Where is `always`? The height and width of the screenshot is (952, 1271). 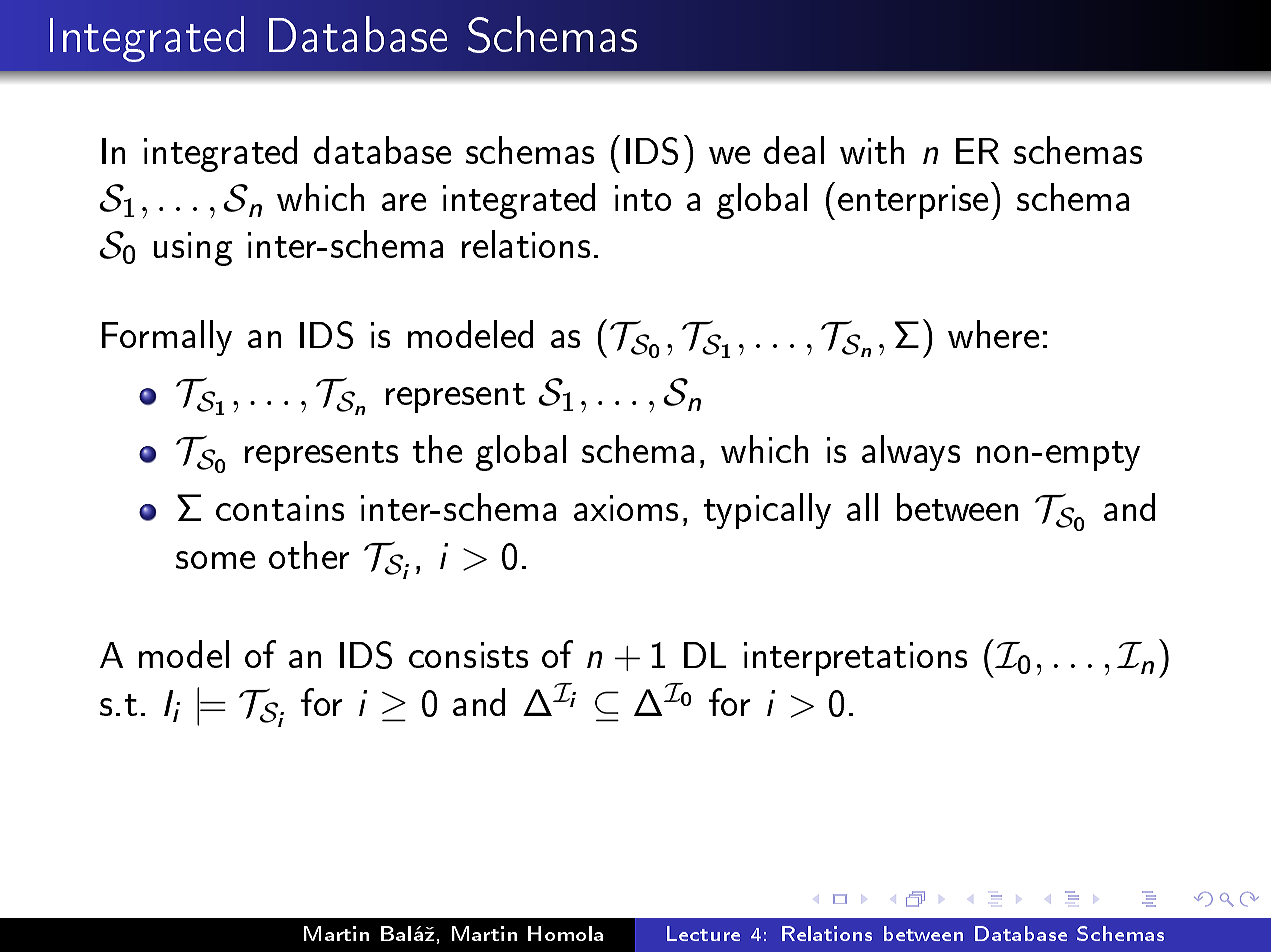
always is located at coordinates (911, 453).
